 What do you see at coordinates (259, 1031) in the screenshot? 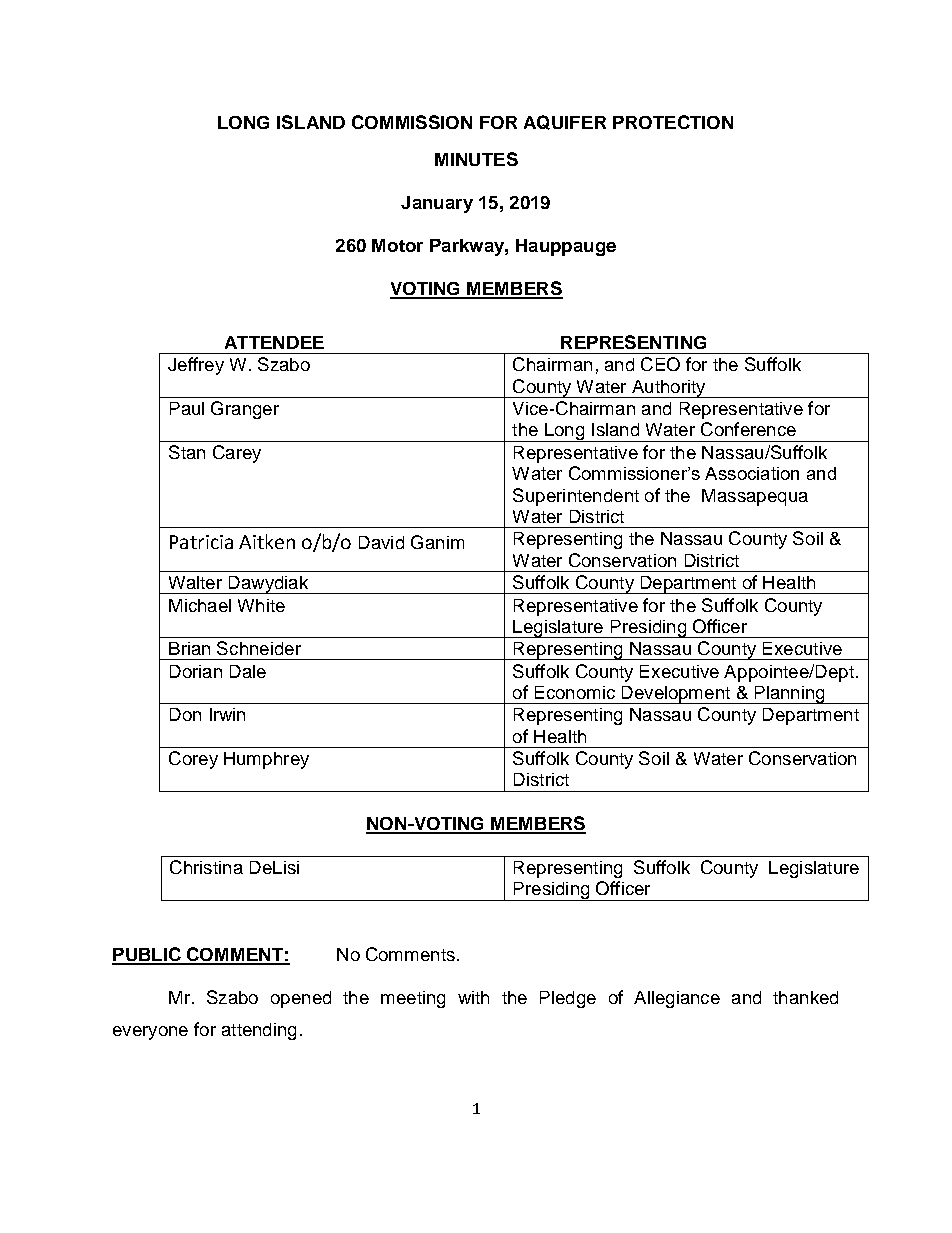
I see `attending` at bounding box center [259, 1031].
